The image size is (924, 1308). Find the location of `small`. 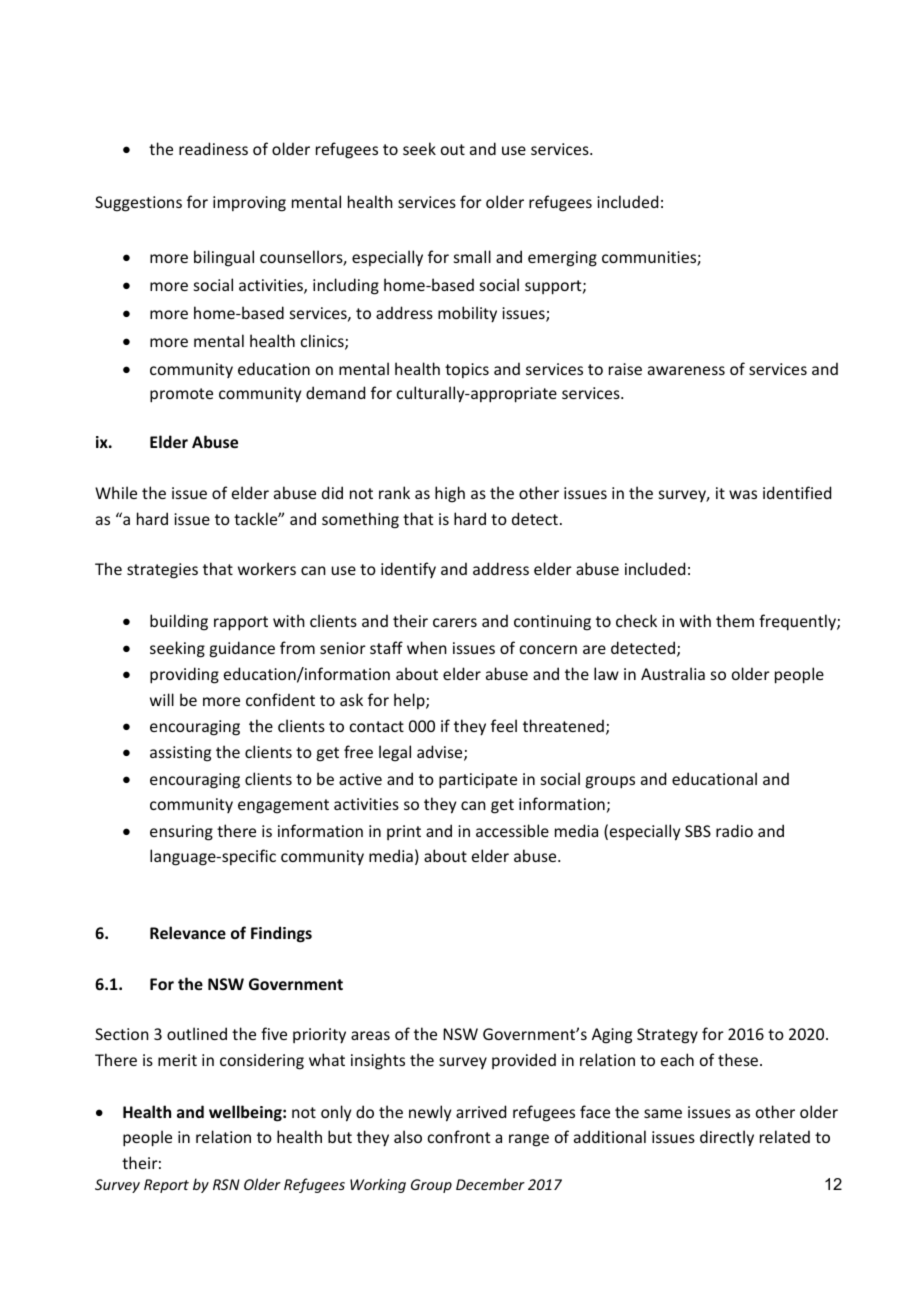

small is located at coordinates (472, 256).
